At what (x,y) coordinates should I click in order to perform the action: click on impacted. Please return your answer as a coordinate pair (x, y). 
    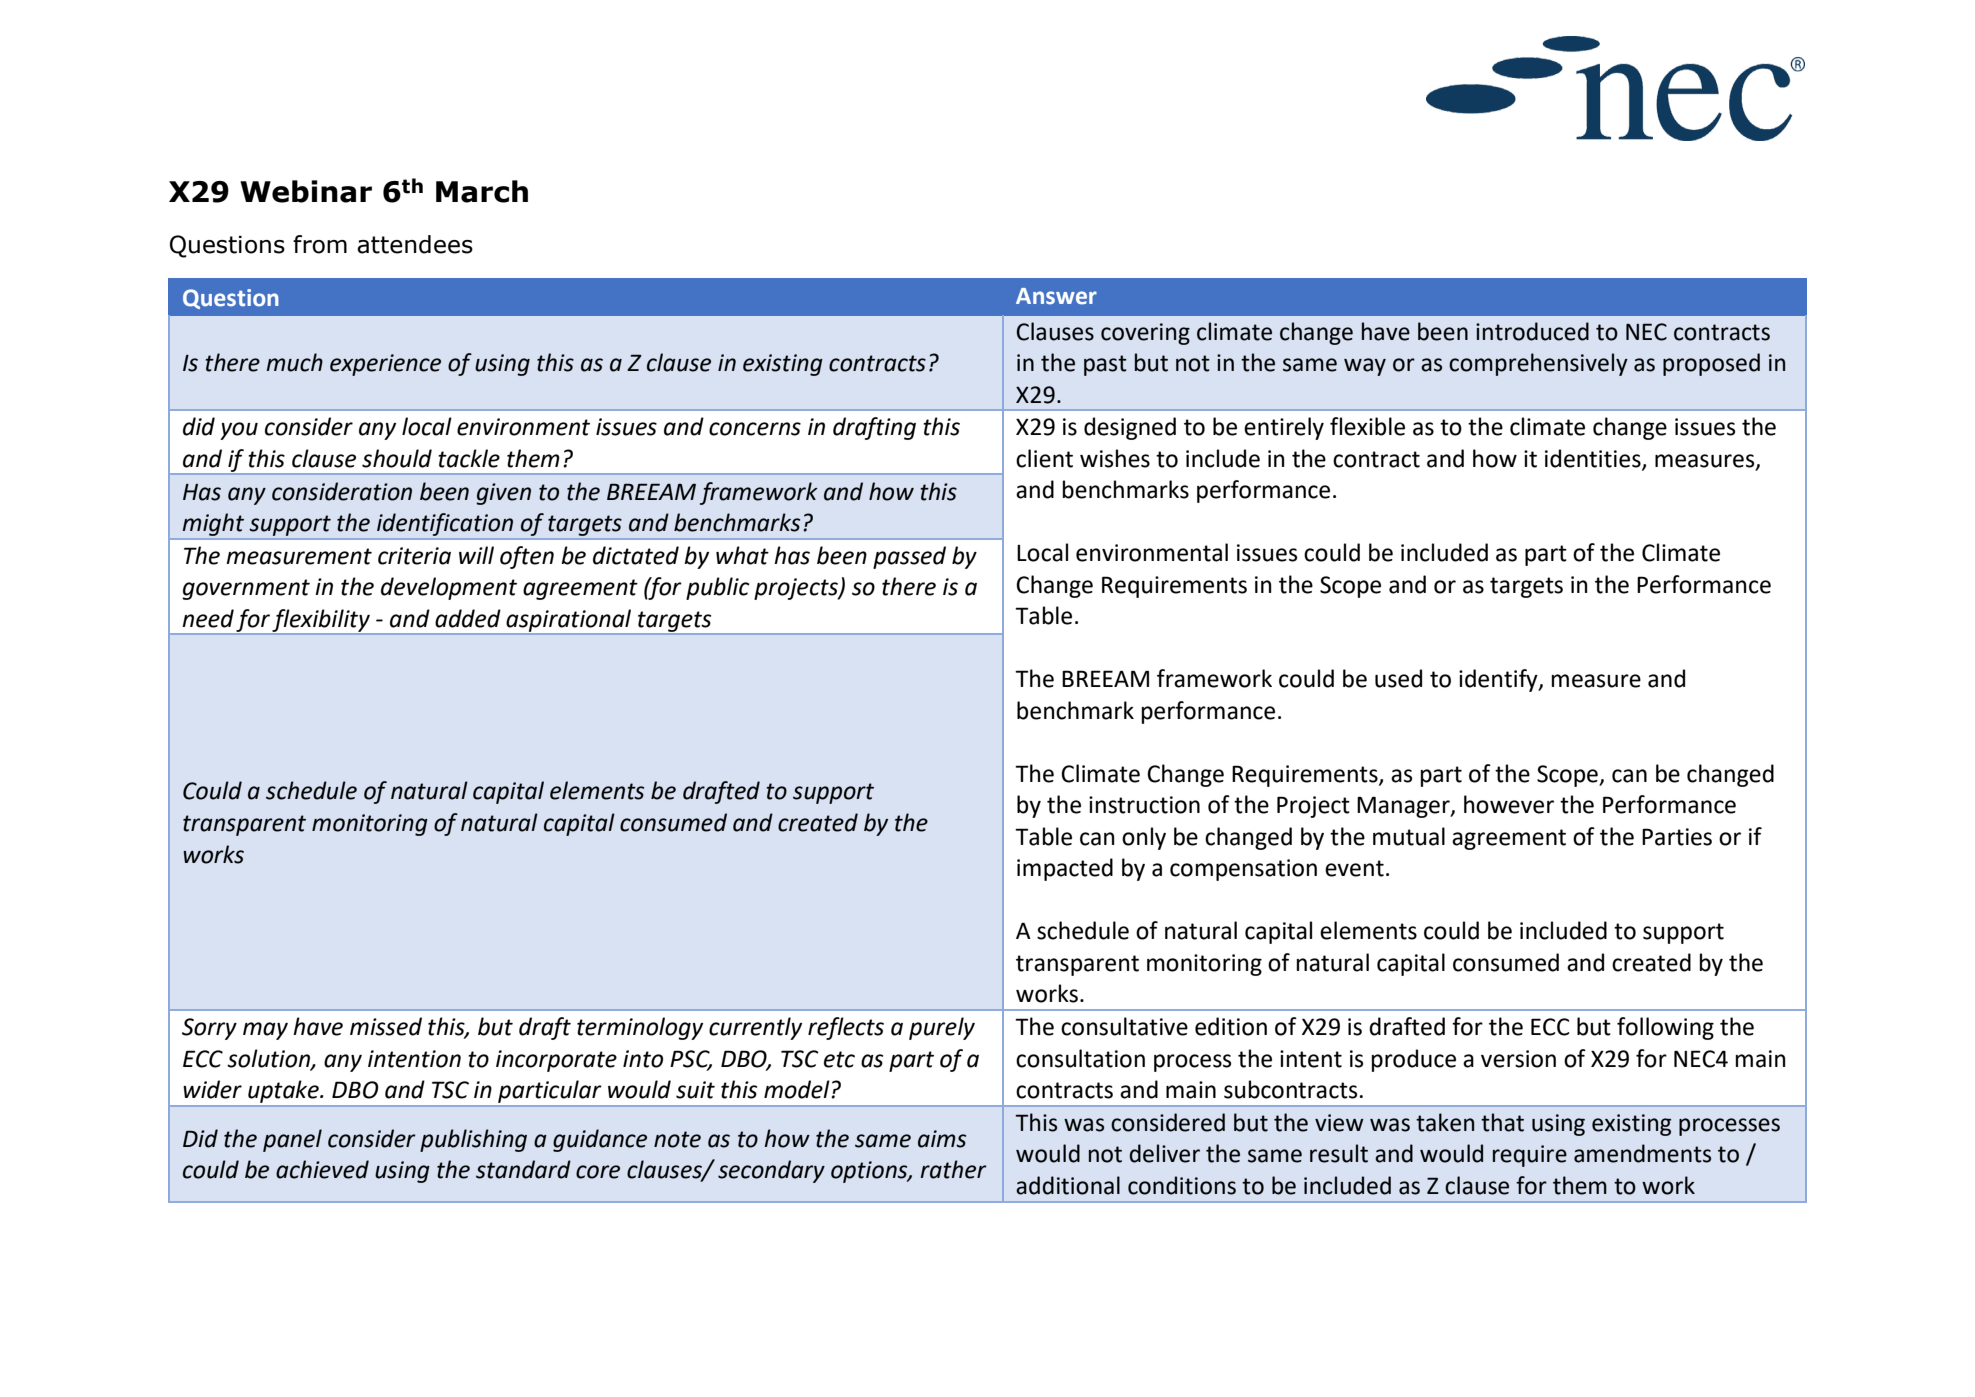
    Looking at the image, I should click on (1065, 869).
